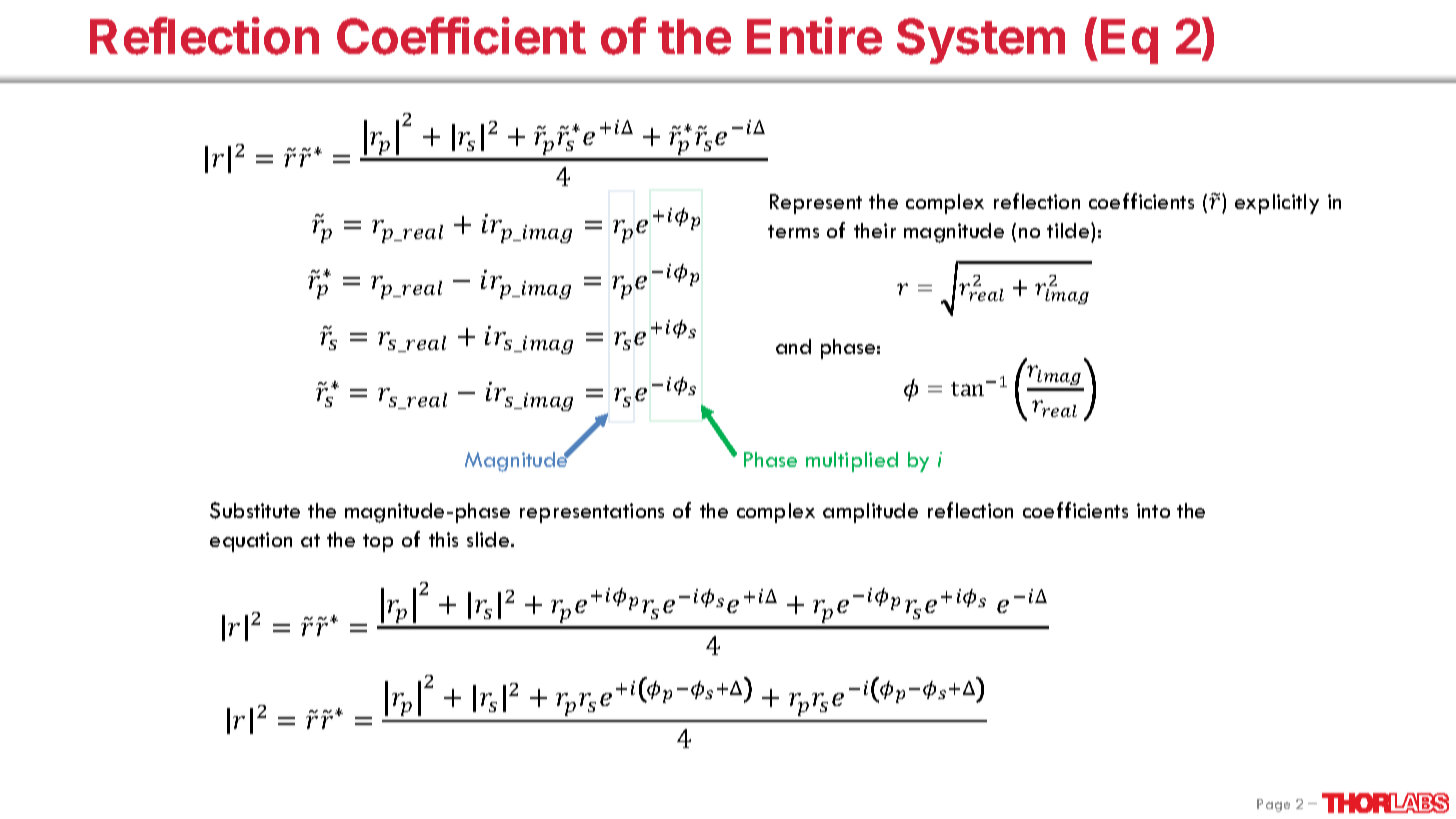 Image resolution: width=1456 pixels, height=819 pixels. I want to click on Substitute, so click(255, 510).
